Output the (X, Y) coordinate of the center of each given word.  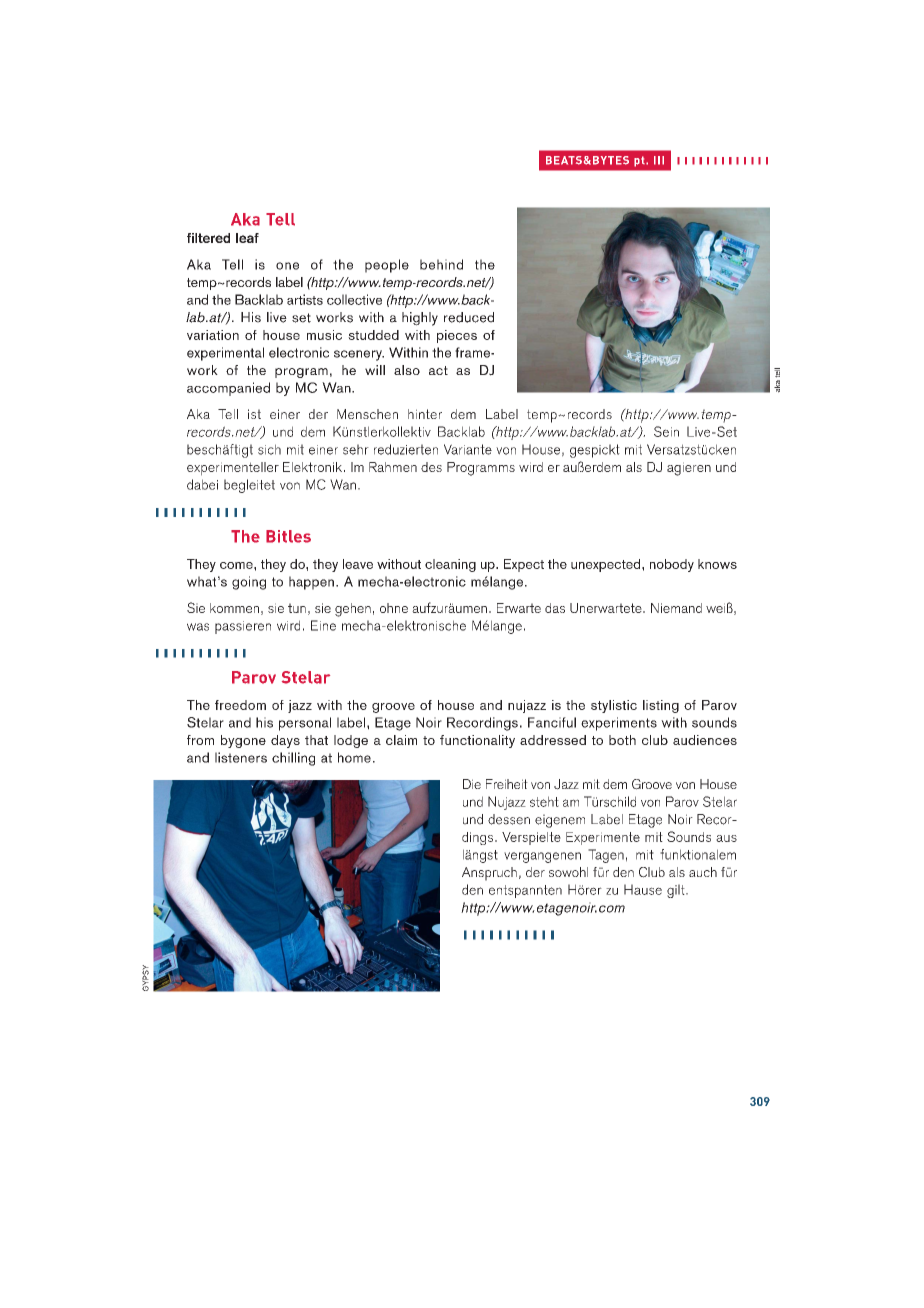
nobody (672, 565)
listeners (241, 757)
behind (441, 264)
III (659, 160)
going (249, 583)
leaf (247, 238)
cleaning (450, 565)
